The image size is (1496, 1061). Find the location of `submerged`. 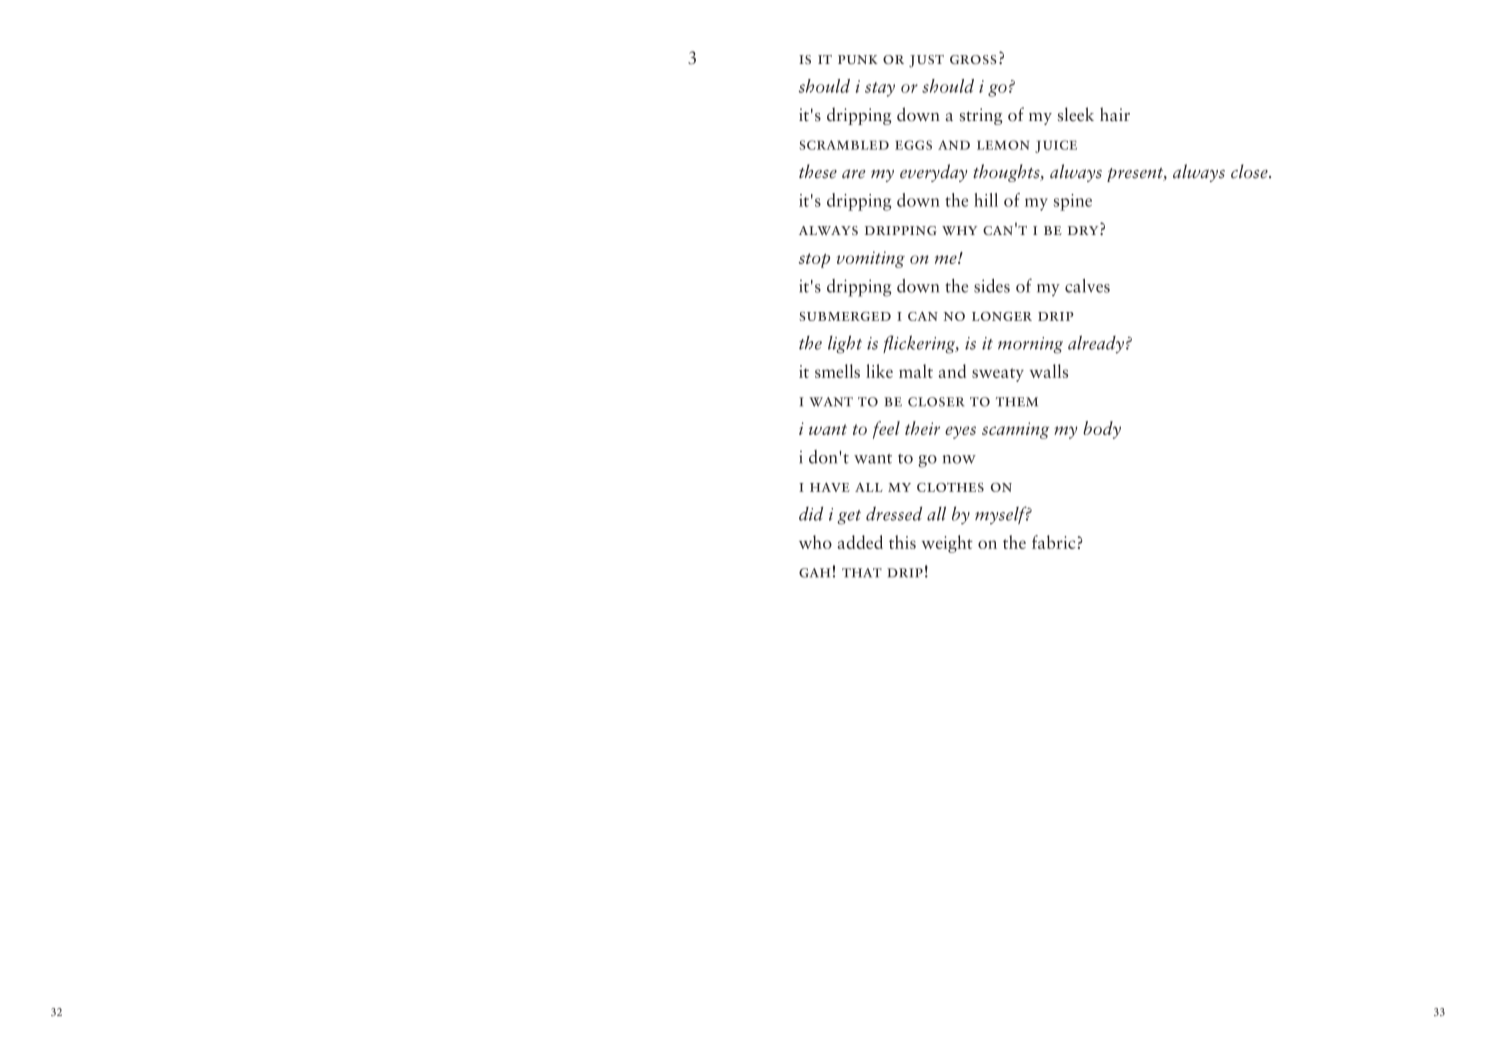

submerged is located at coordinates (845, 316).
